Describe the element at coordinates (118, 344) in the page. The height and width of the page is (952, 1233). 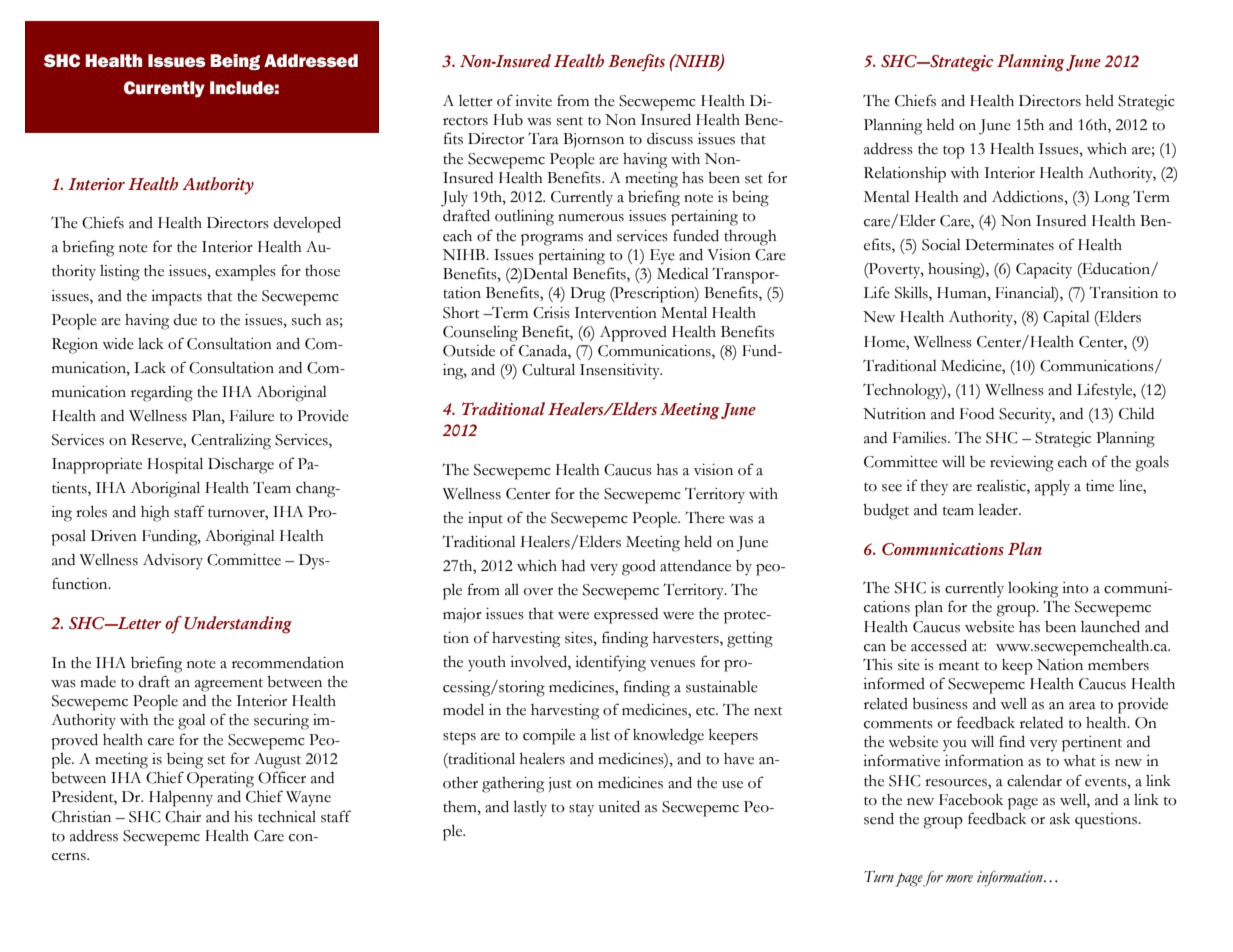
I see `wide` at that location.
